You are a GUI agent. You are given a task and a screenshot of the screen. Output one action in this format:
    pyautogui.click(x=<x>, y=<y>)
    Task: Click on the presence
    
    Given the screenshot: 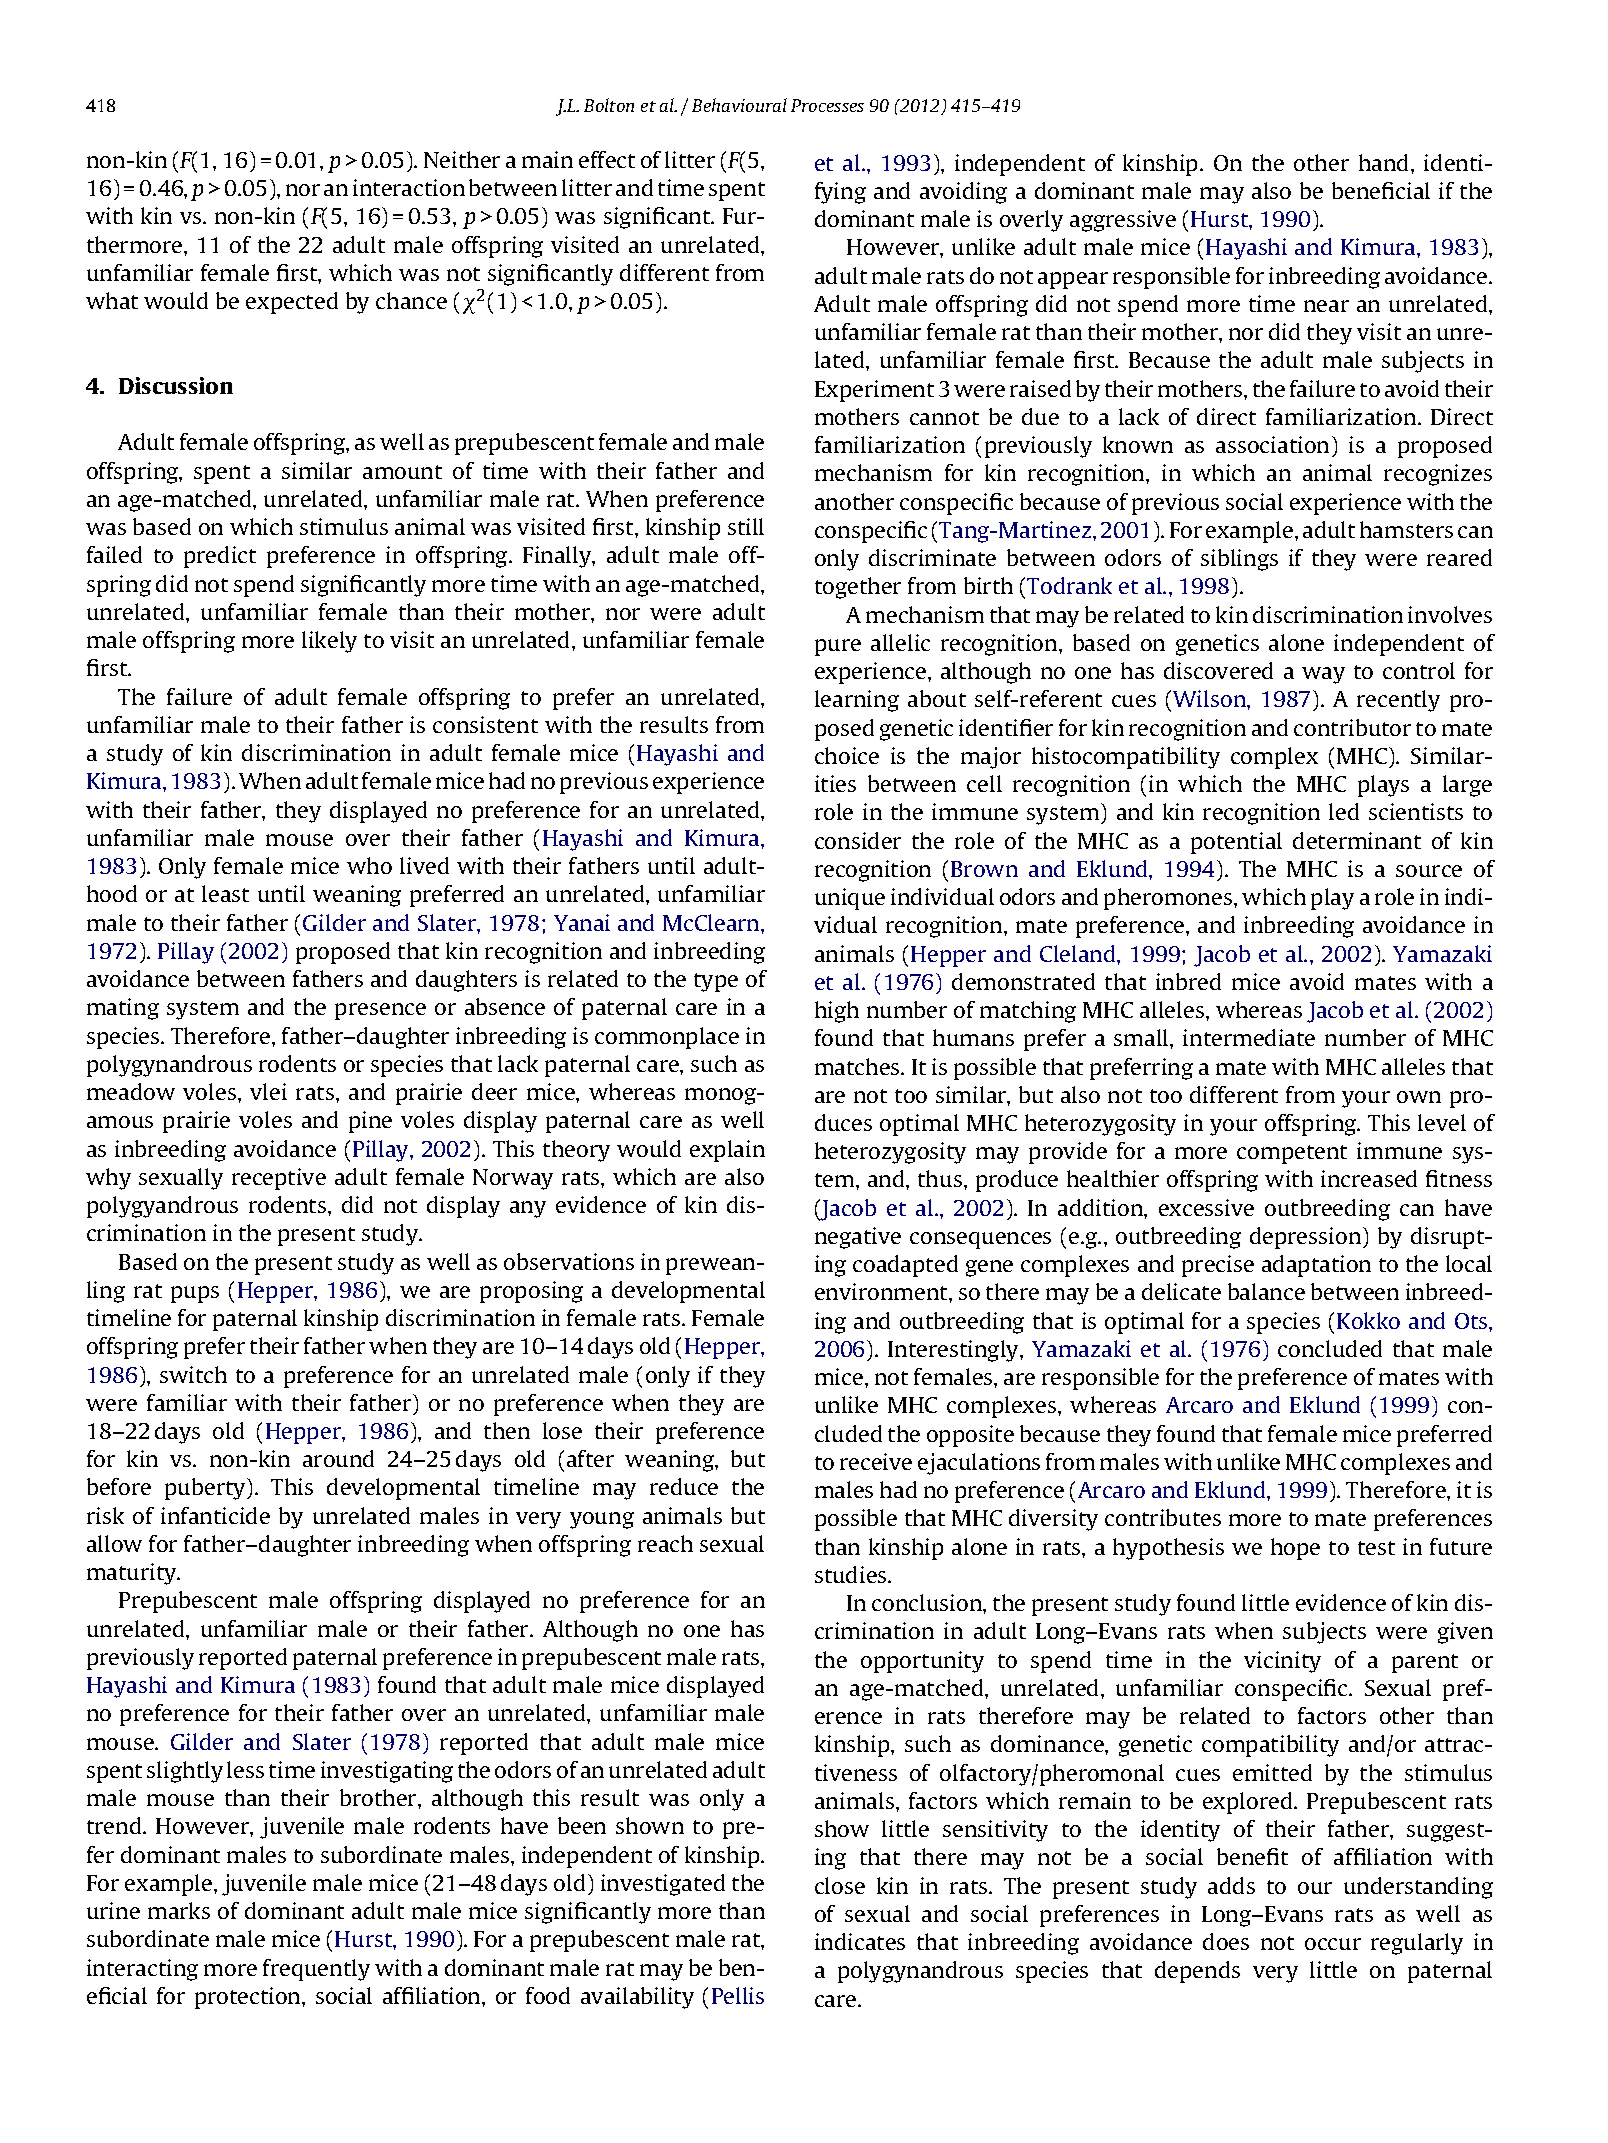 What is the action you would take?
    pyautogui.click(x=380, y=1011)
